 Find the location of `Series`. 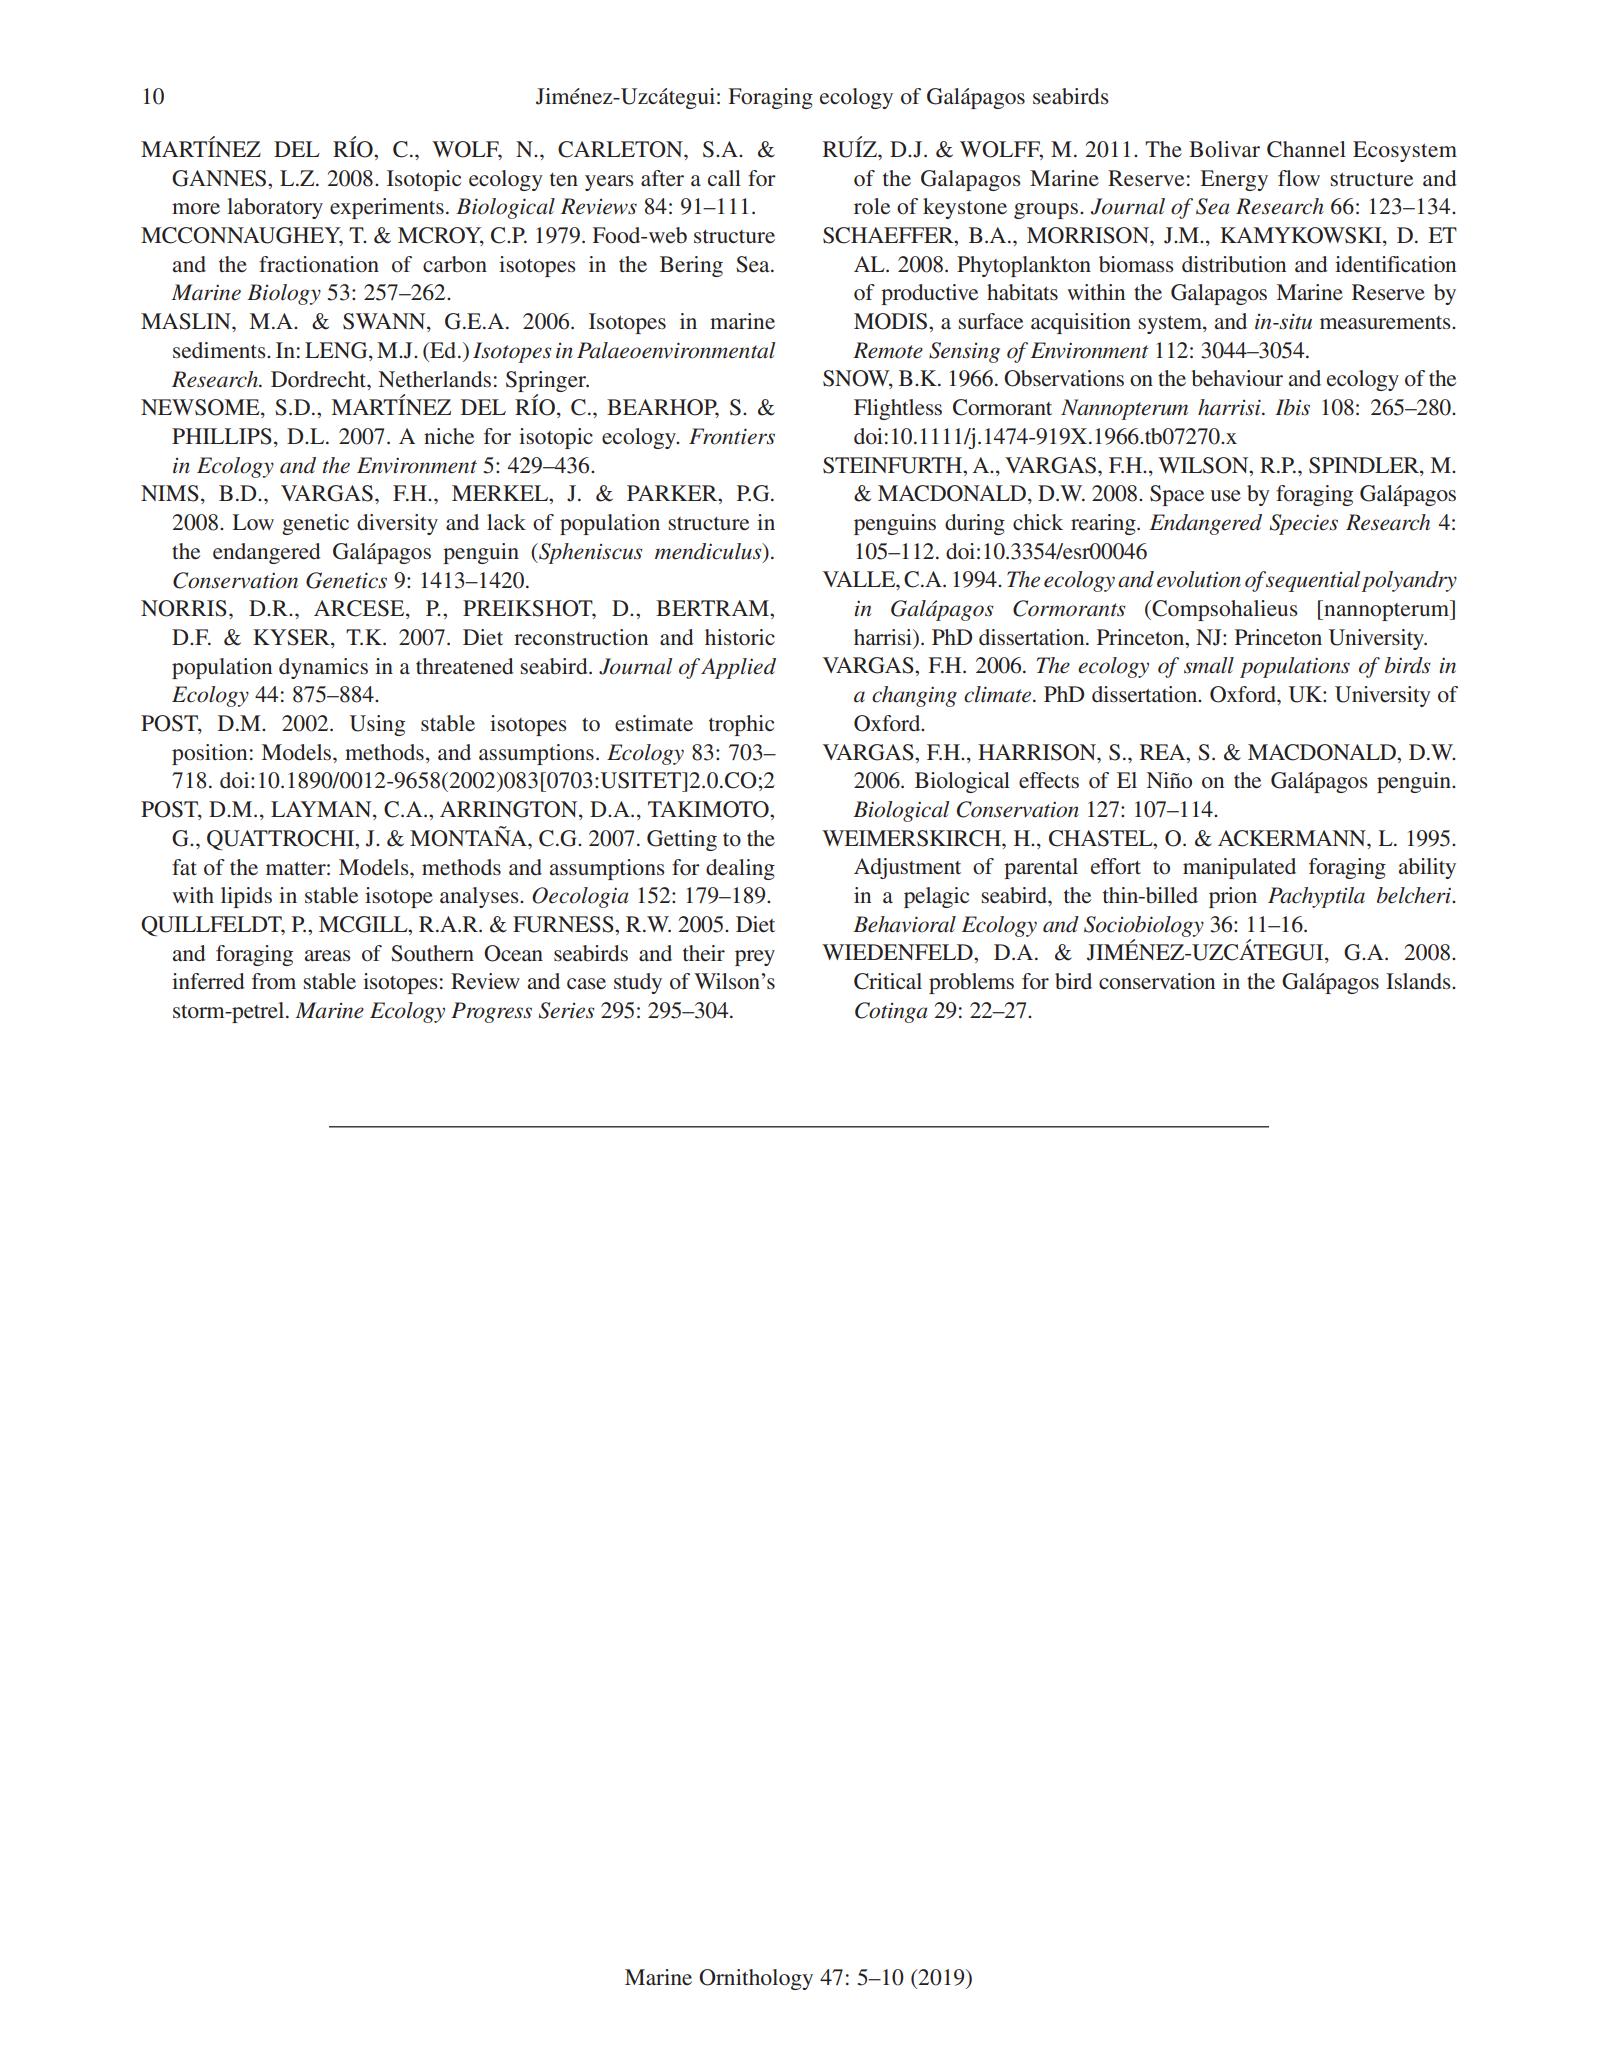

Series is located at coordinates (566, 1010).
